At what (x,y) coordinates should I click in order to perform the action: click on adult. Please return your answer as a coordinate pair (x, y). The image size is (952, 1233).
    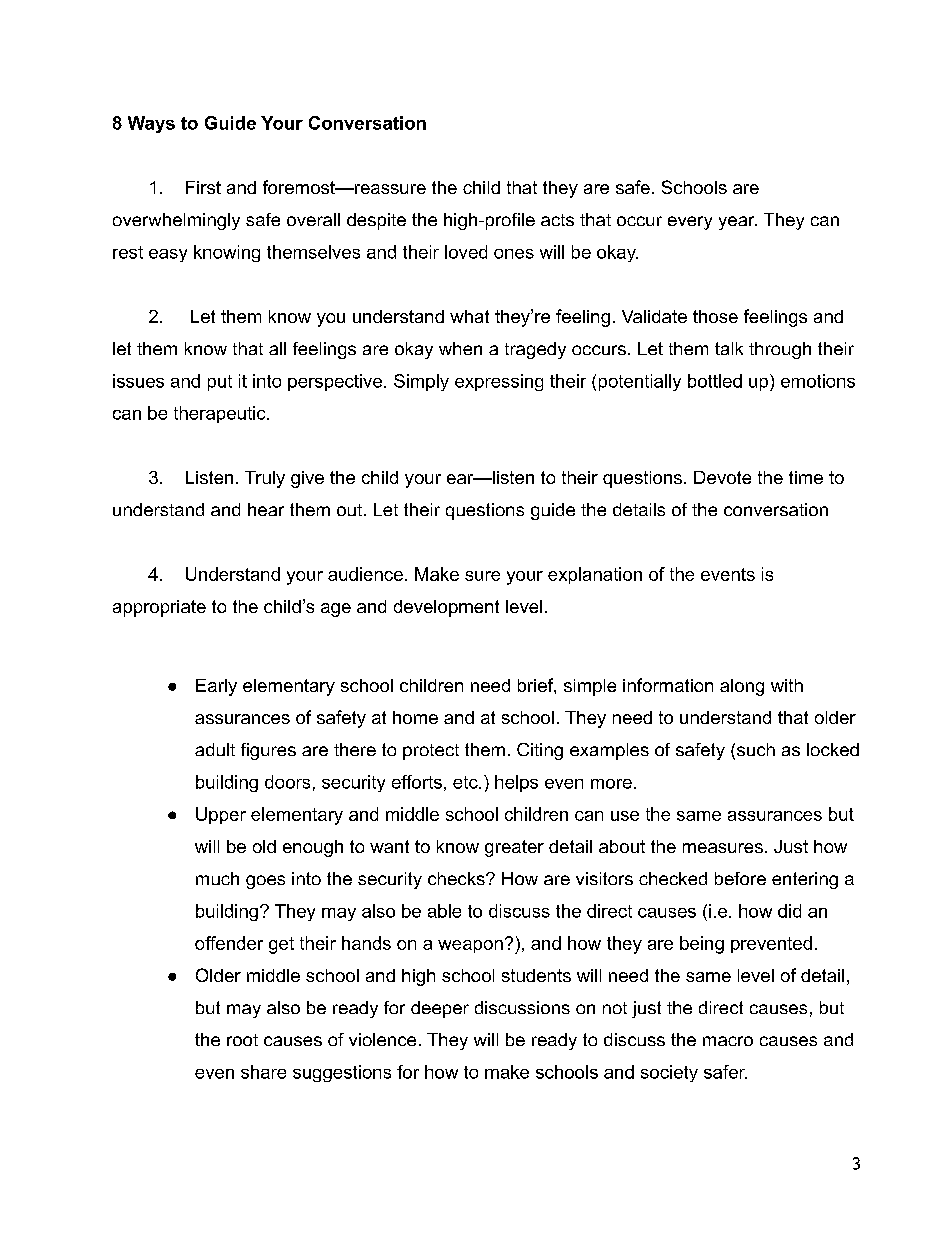
    Looking at the image, I should click on (215, 749).
